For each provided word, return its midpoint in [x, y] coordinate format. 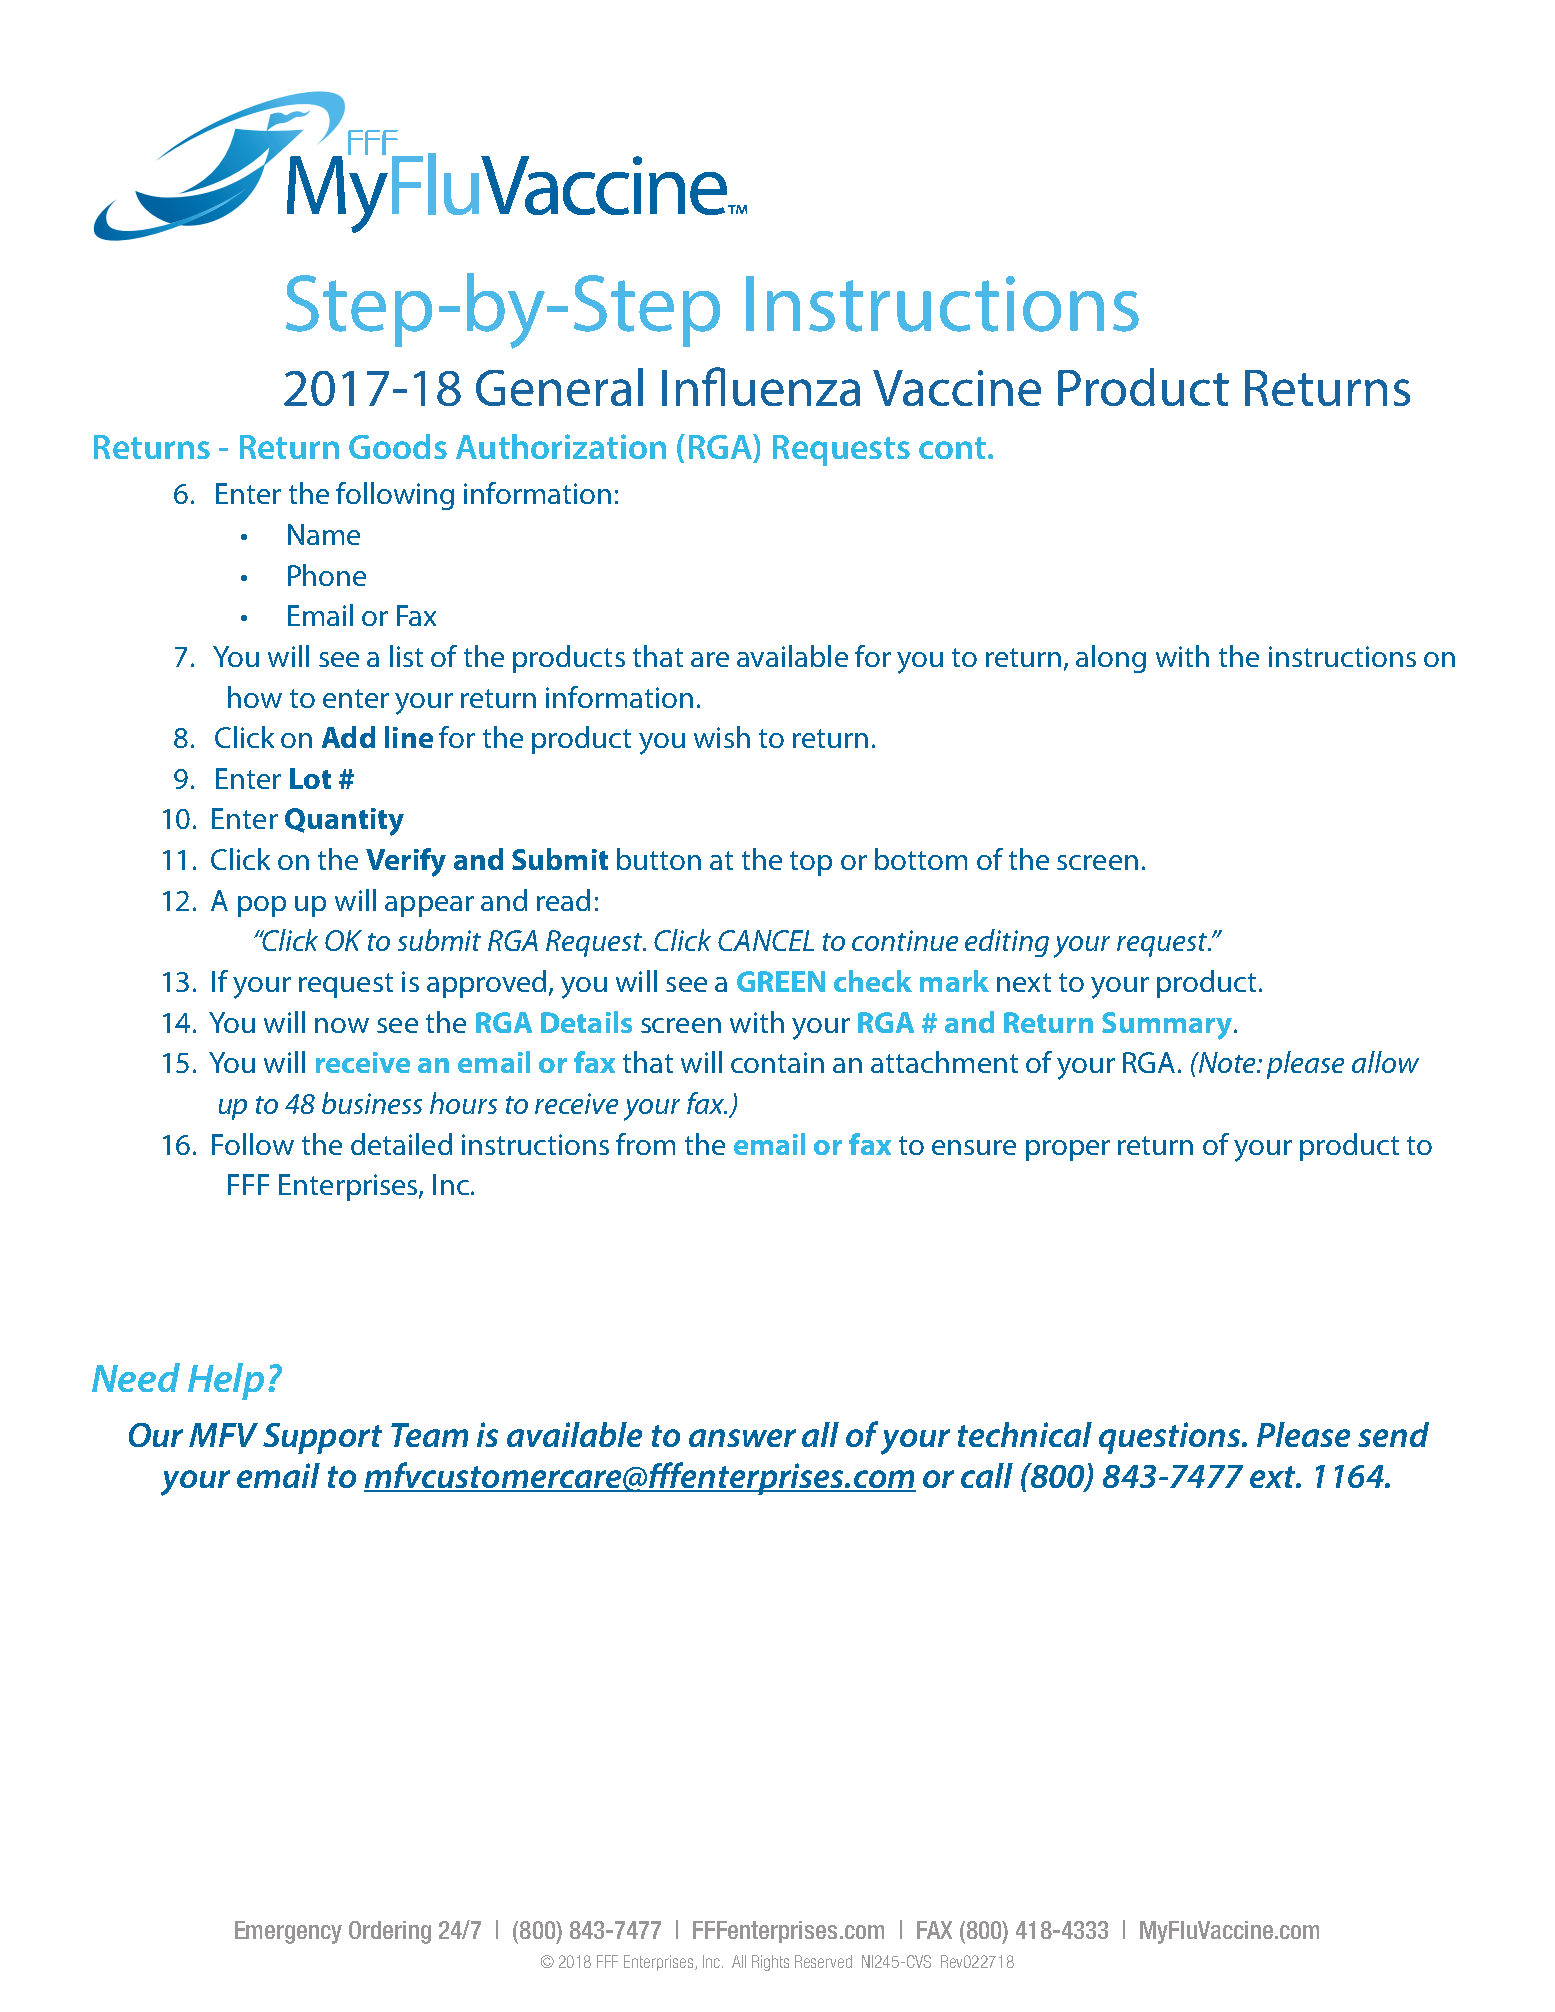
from [645, 1144]
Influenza [761, 386]
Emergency [288, 1932]
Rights [770, 1963]
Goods [398, 446]
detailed [401, 1144]
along [1111, 659]
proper [1068, 1150]
